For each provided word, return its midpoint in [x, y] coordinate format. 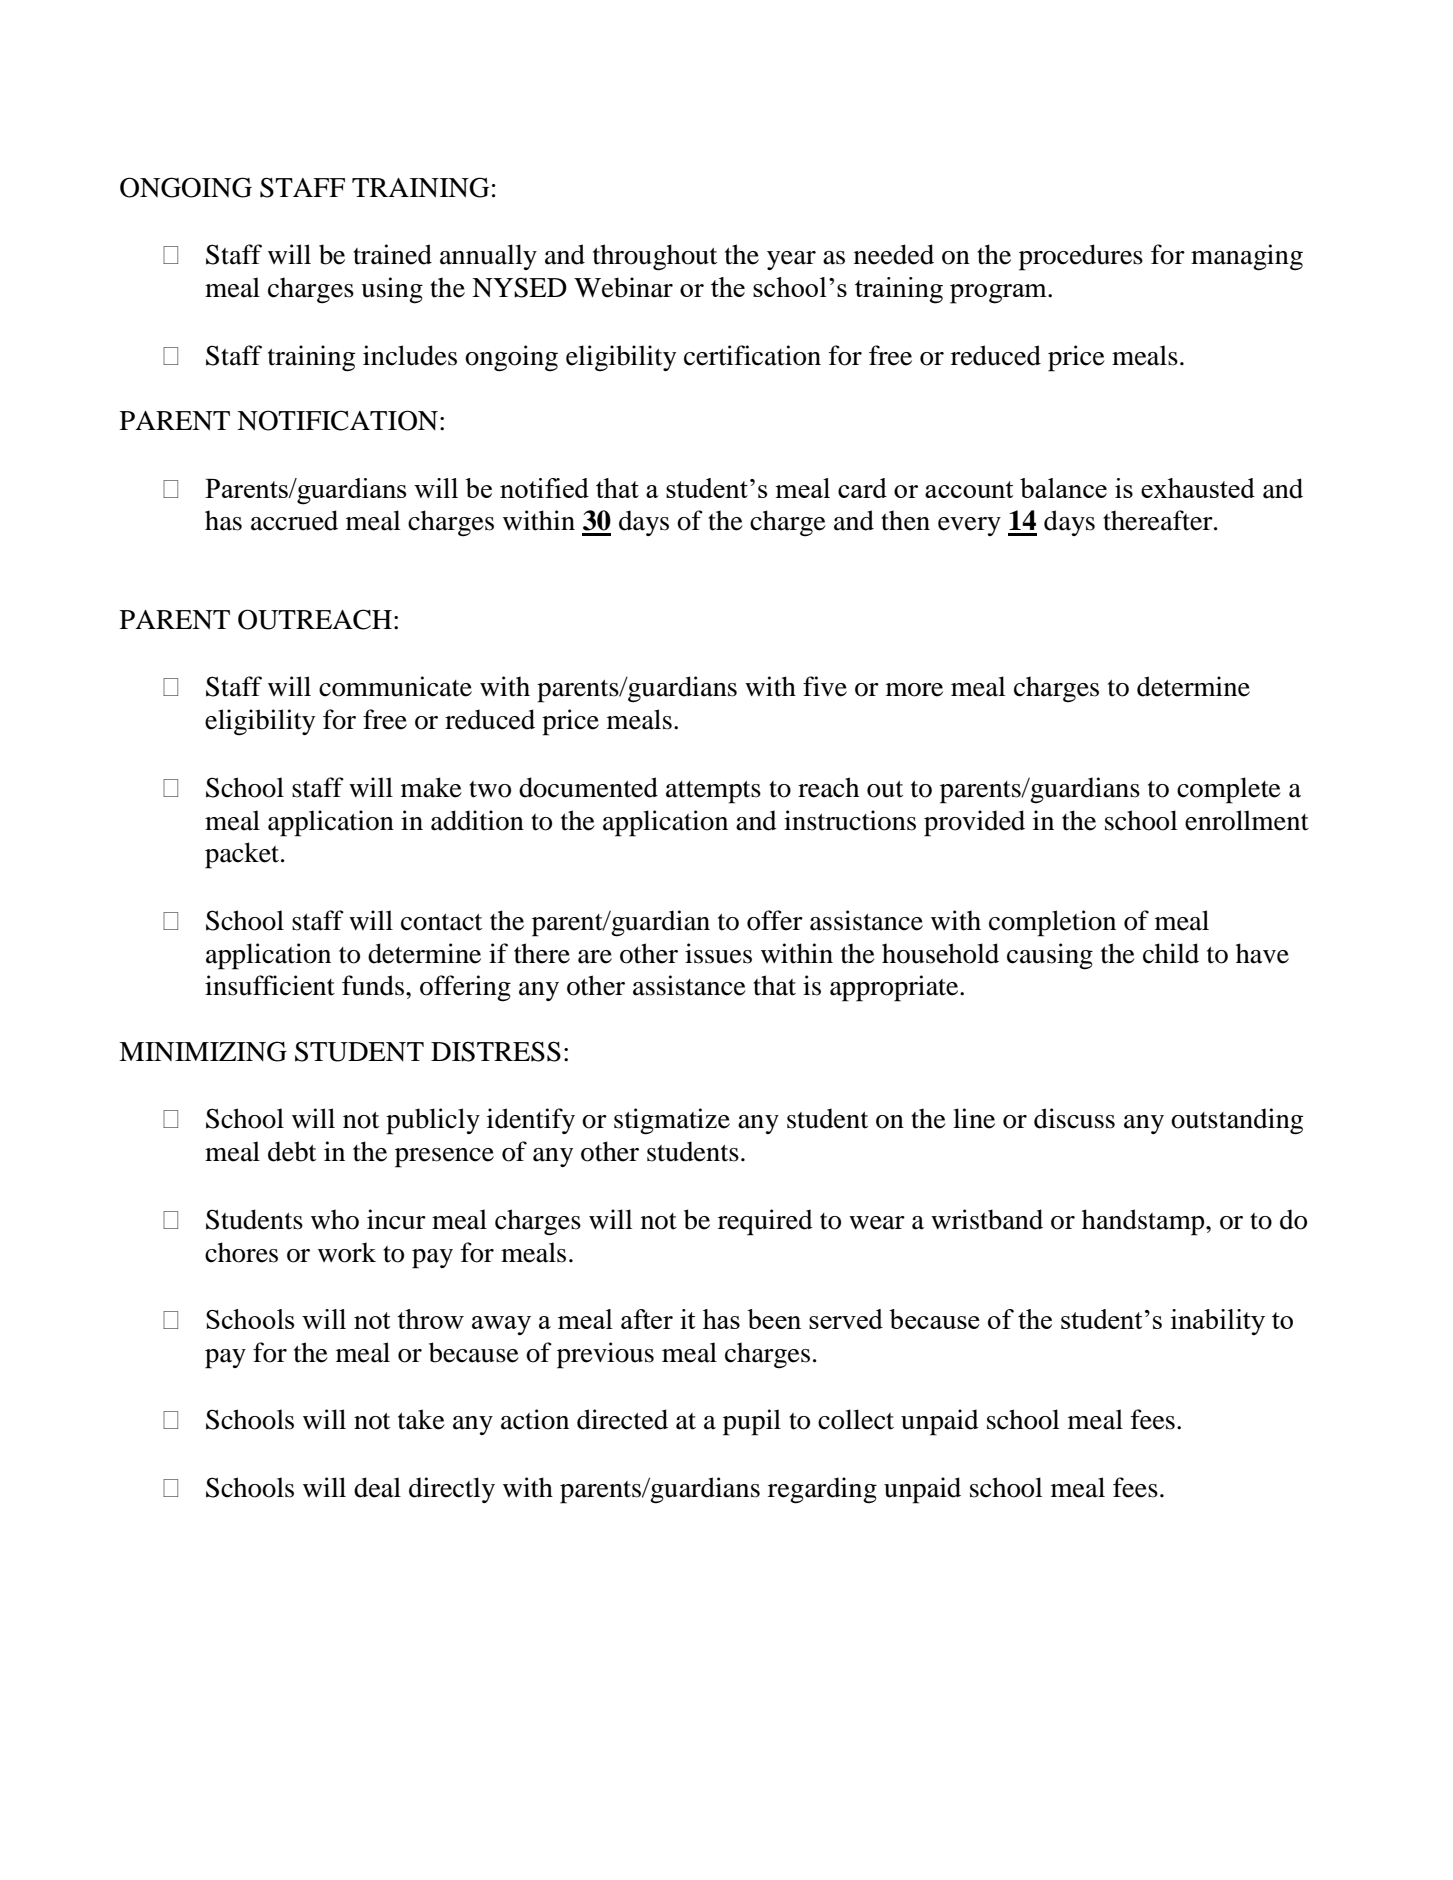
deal [377, 1487]
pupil [752, 1422]
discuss [1074, 1118]
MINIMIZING [203, 1051]
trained [392, 254]
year [791, 260]
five [825, 686]
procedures [1081, 257]
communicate [395, 686]
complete [1229, 790]
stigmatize [672, 1121]
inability [1218, 1322]
